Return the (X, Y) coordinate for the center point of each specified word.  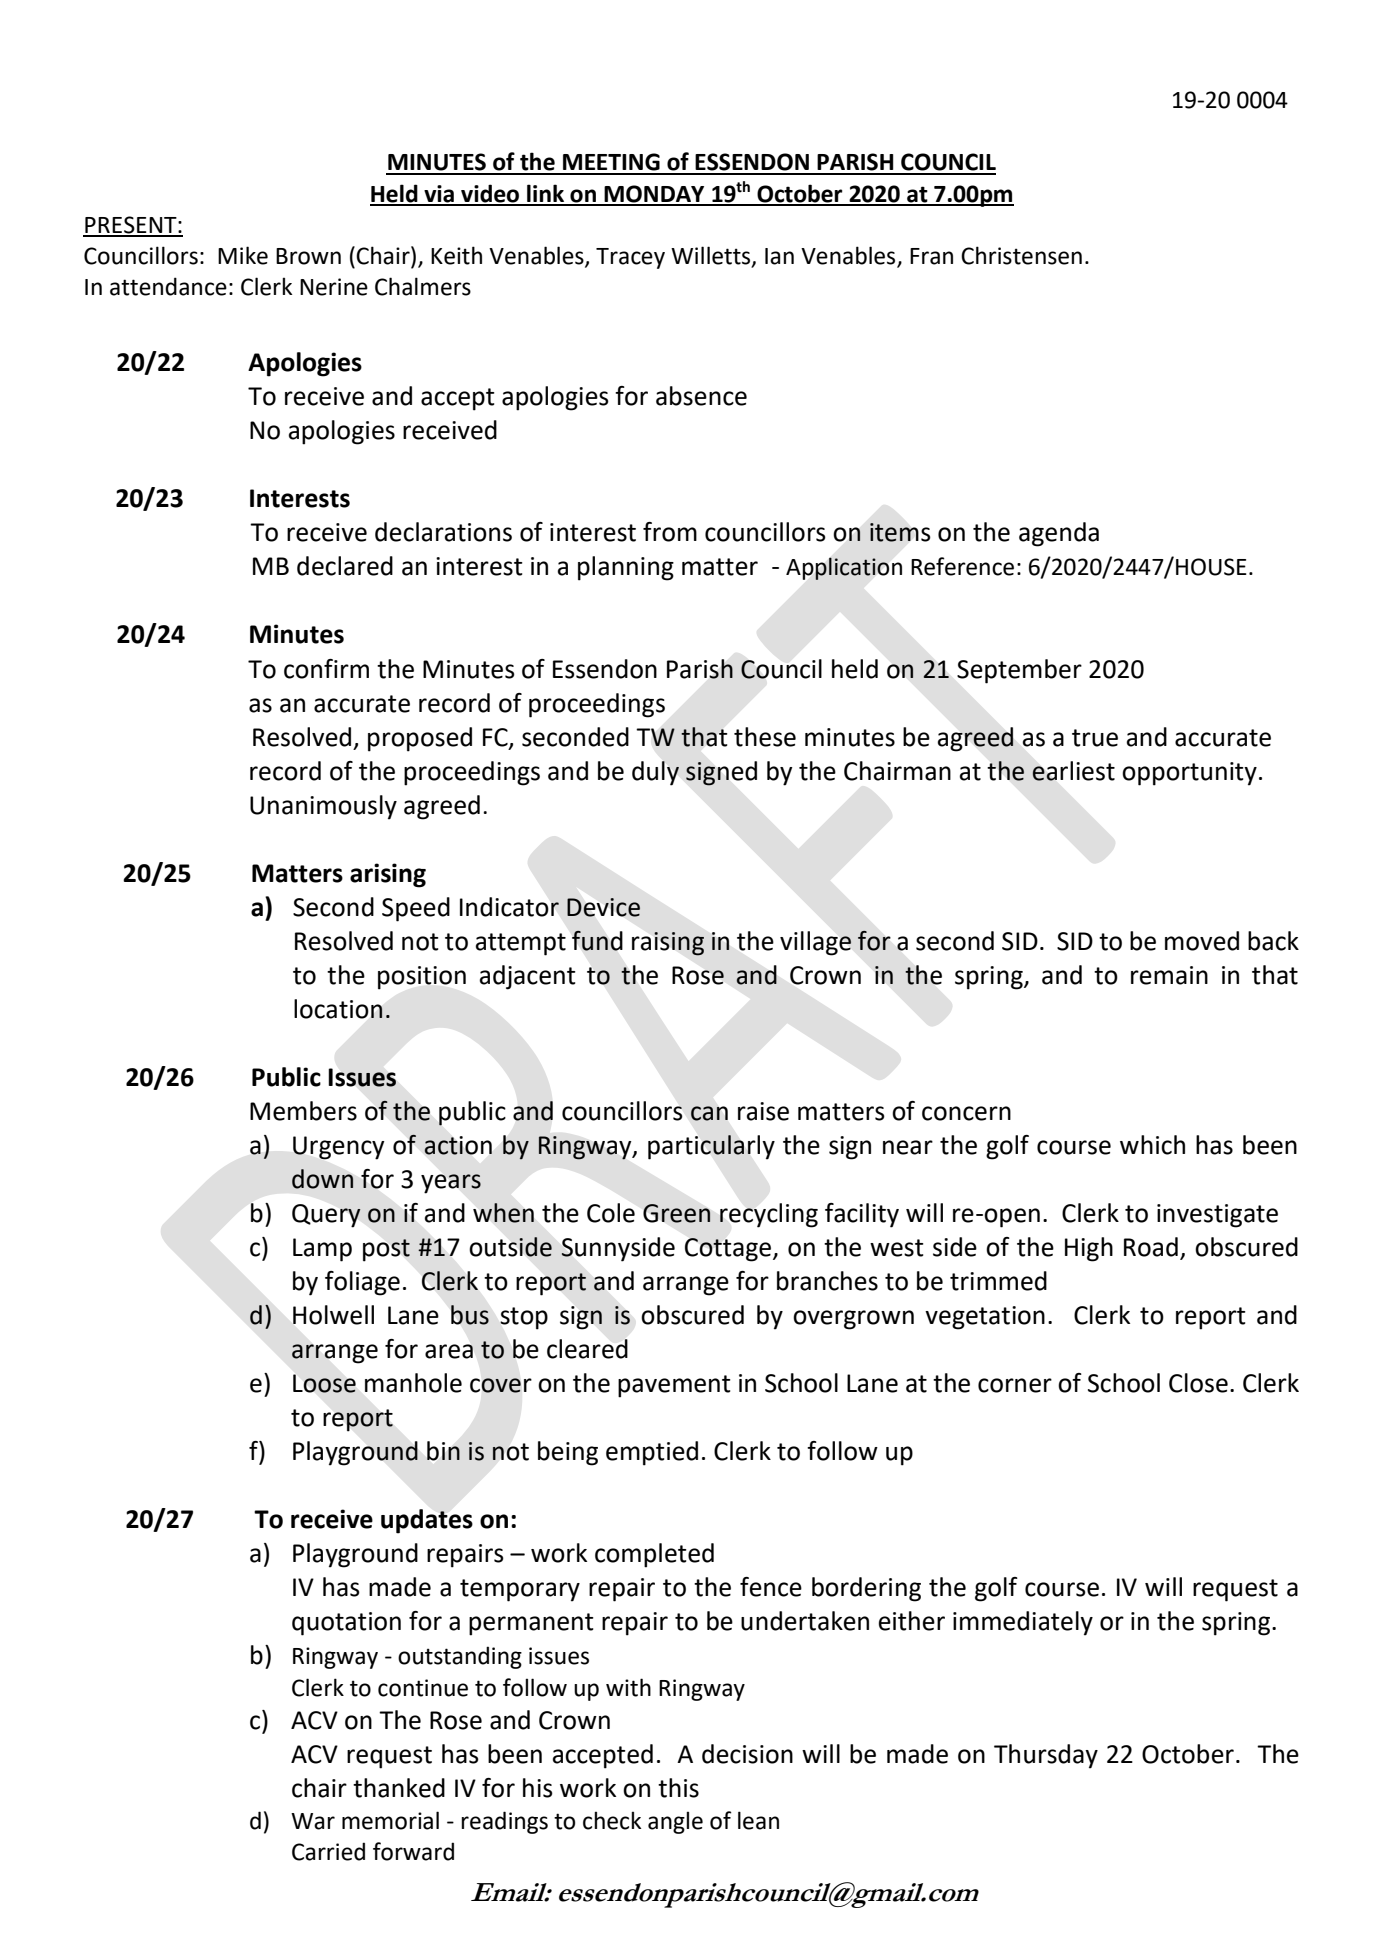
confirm (326, 669)
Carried (328, 1851)
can (709, 1113)
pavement (674, 1386)
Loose (324, 1383)
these (765, 737)
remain (1169, 975)
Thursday (1046, 1756)
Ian (779, 256)
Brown (308, 256)
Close (1198, 1383)
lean (758, 1820)
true (1095, 738)
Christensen (1021, 255)
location (338, 1009)
